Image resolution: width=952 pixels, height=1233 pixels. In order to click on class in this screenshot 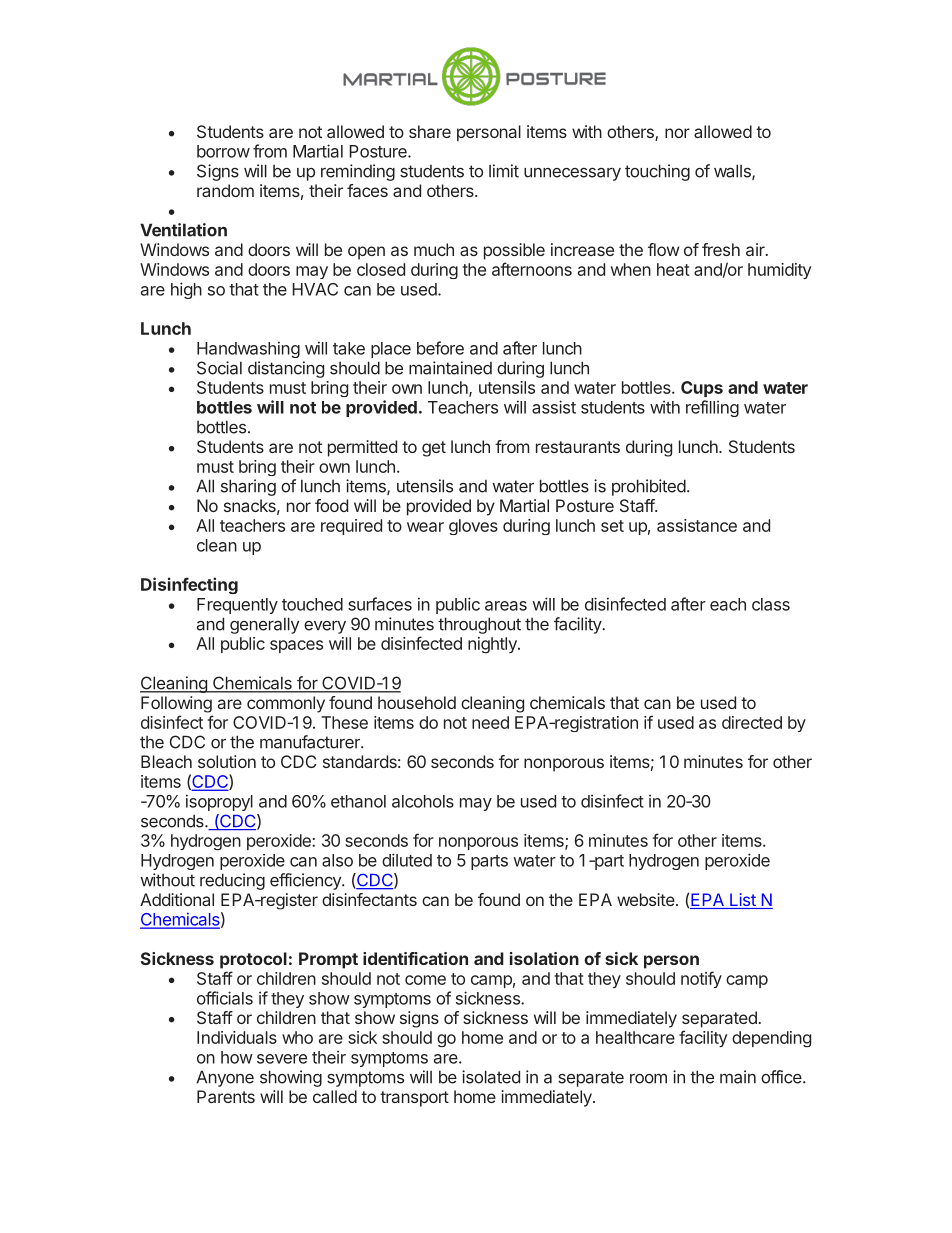, I will do `click(771, 604)`.
